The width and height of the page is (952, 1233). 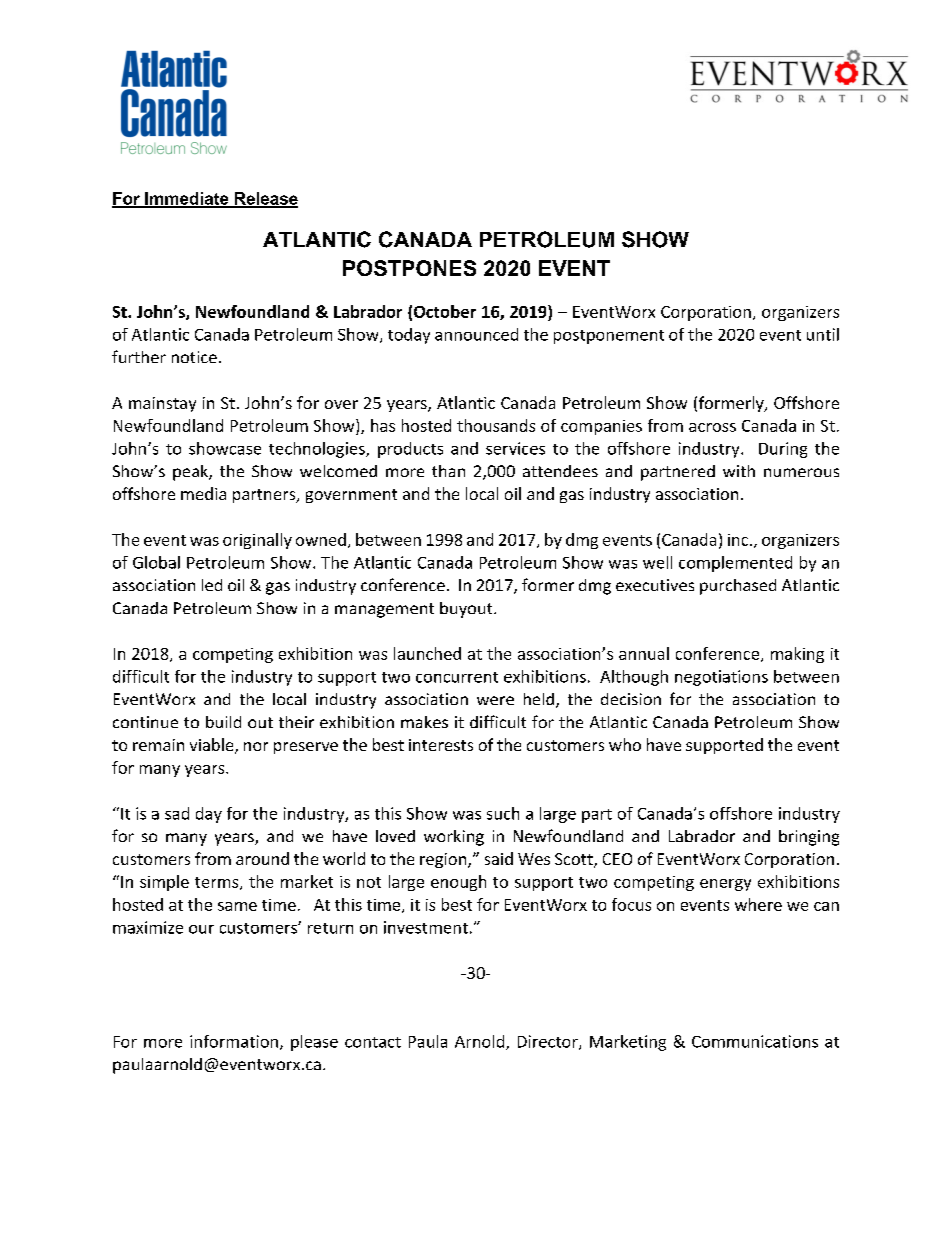 What do you see at coordinates (409, 268) in the page?
I see `POSTPONES` at bounding box center [409, 268].
